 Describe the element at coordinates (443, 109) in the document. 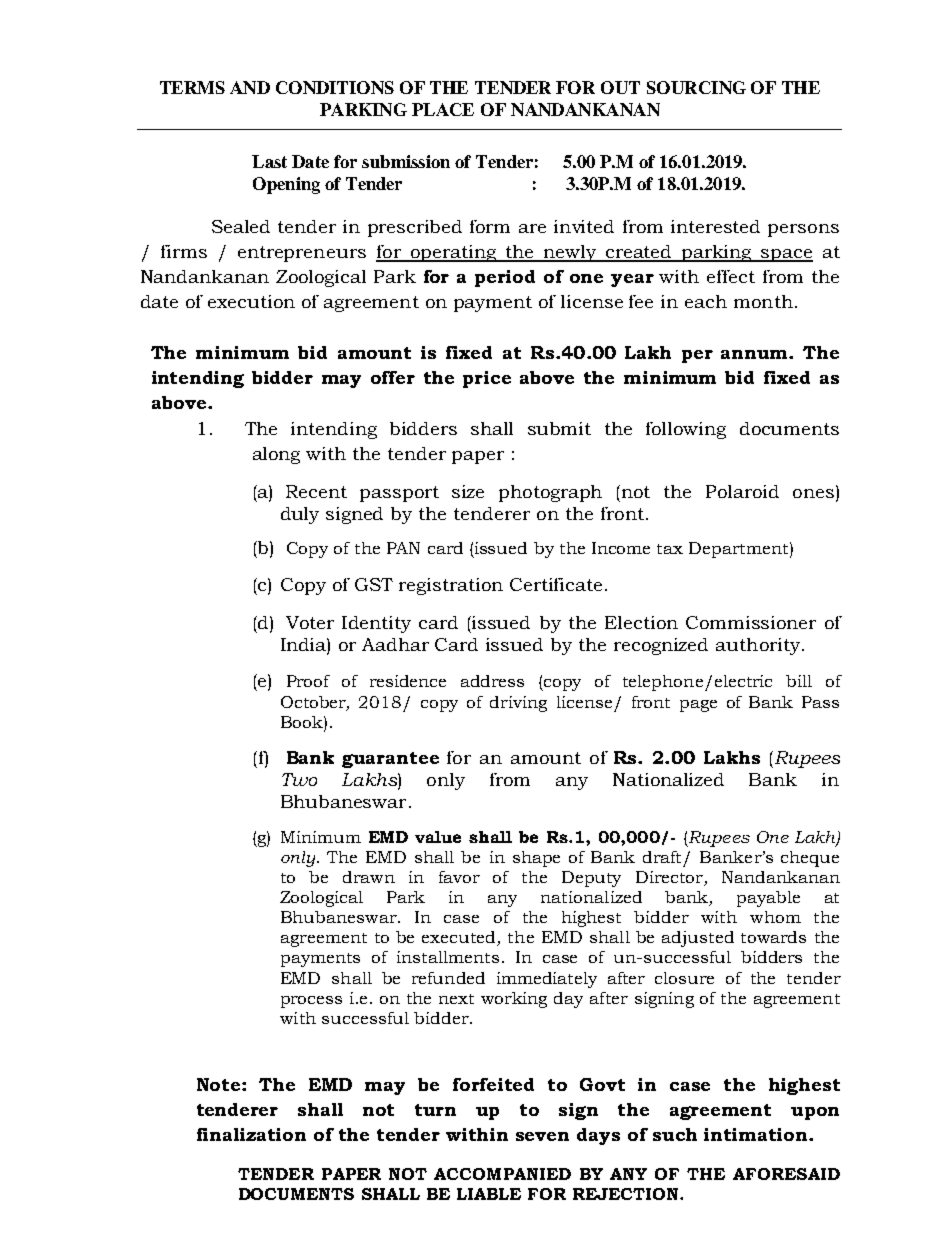

I see `PLACE` at that location.
